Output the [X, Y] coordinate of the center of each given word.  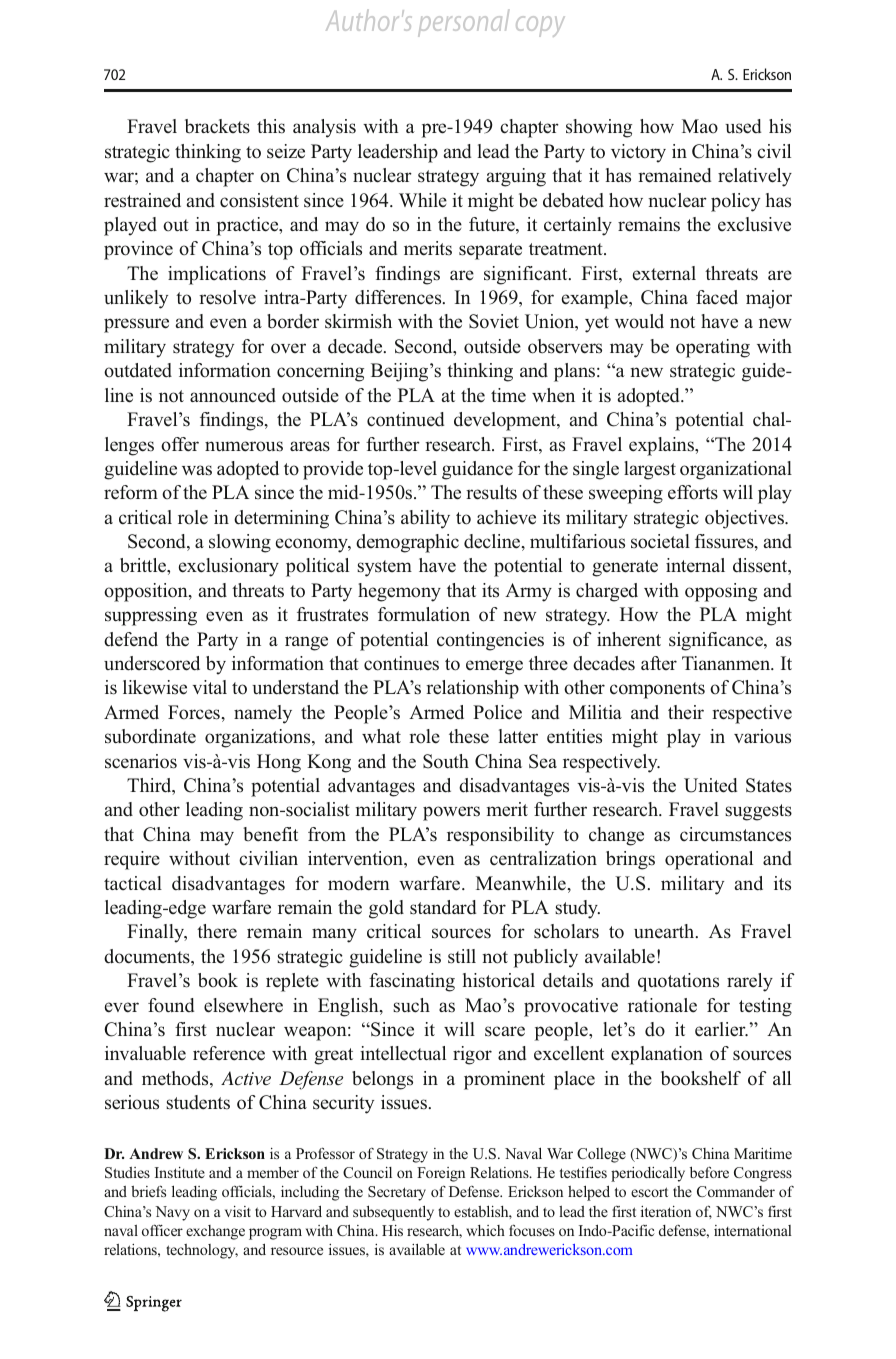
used [743, 126]
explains [663, 446]
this [271, 126]
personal [463, 23]
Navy [172, 1213]
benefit [270, 834]
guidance [477, 470]
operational [709, 860]
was [197, 470]
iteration [666, 1211]
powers [451, 813]
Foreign [441, 1174]
